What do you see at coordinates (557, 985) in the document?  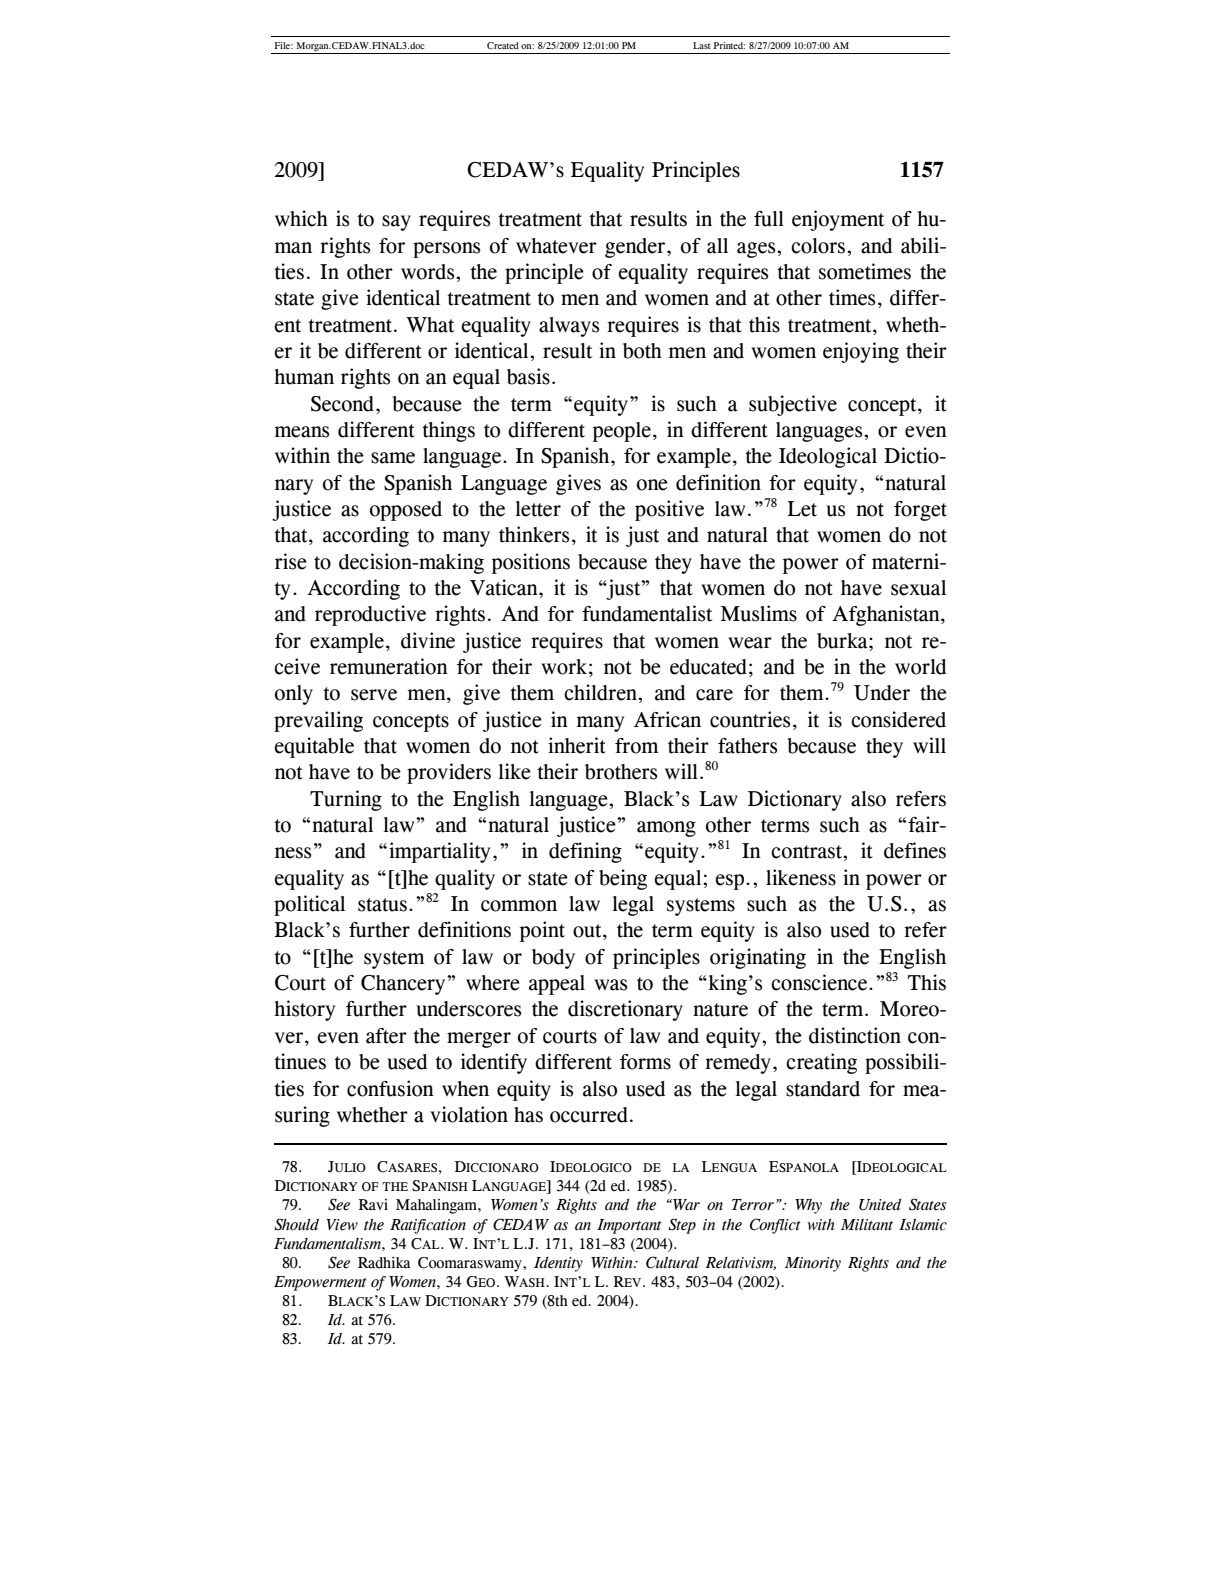 I see `appeal` at bounding box center [557, 985].
